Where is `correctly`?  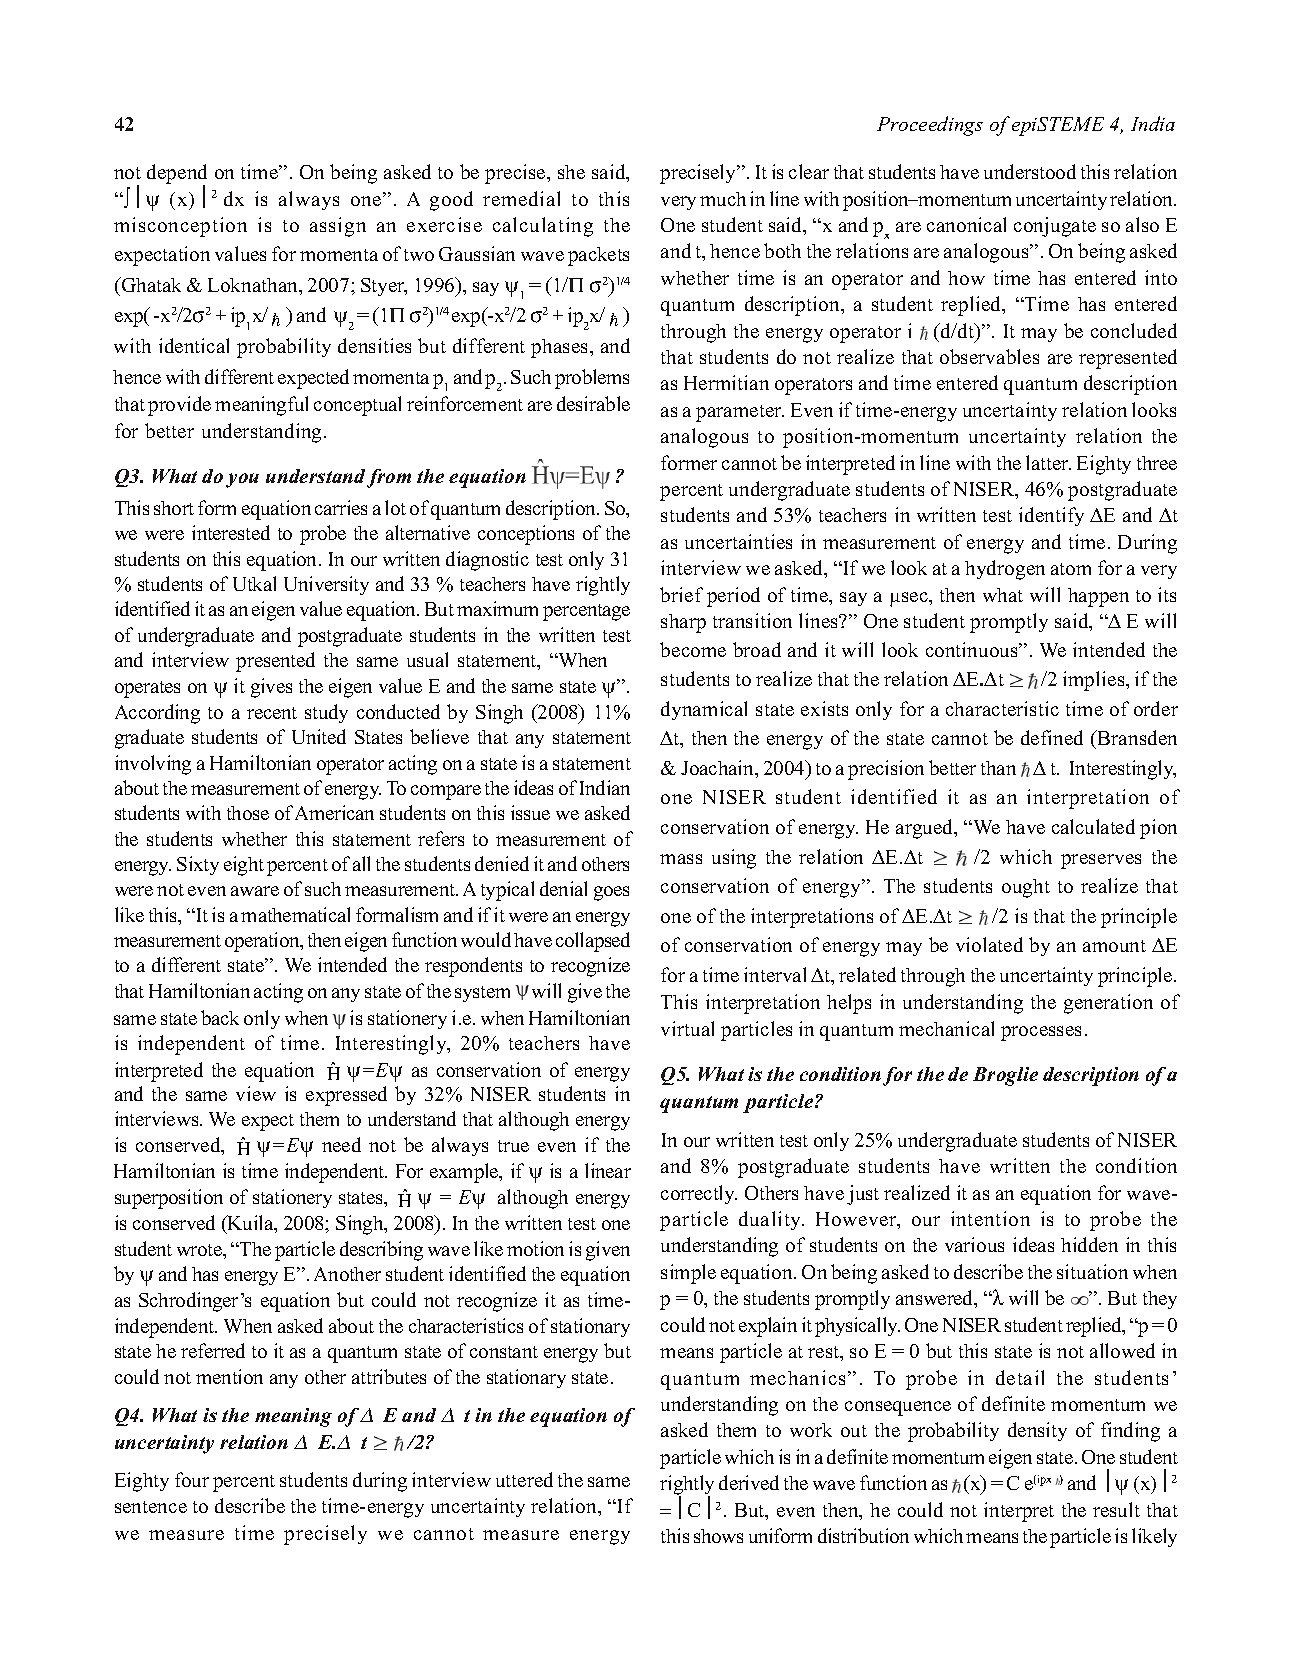 correctly is located at coordinates (699, 1194).
